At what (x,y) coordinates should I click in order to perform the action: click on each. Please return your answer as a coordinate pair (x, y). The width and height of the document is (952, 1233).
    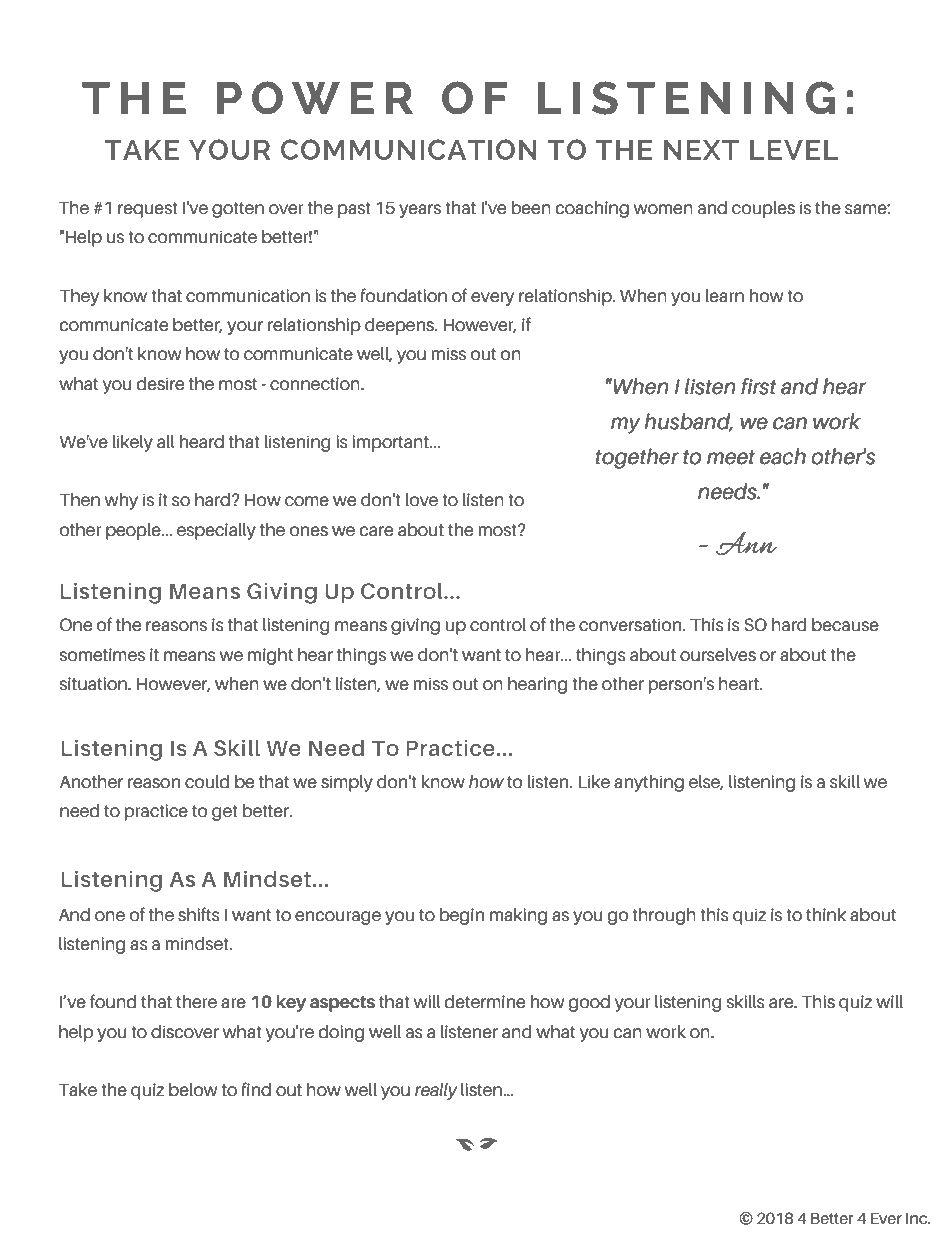
    Looking at the image, I should click on (783, 456).
